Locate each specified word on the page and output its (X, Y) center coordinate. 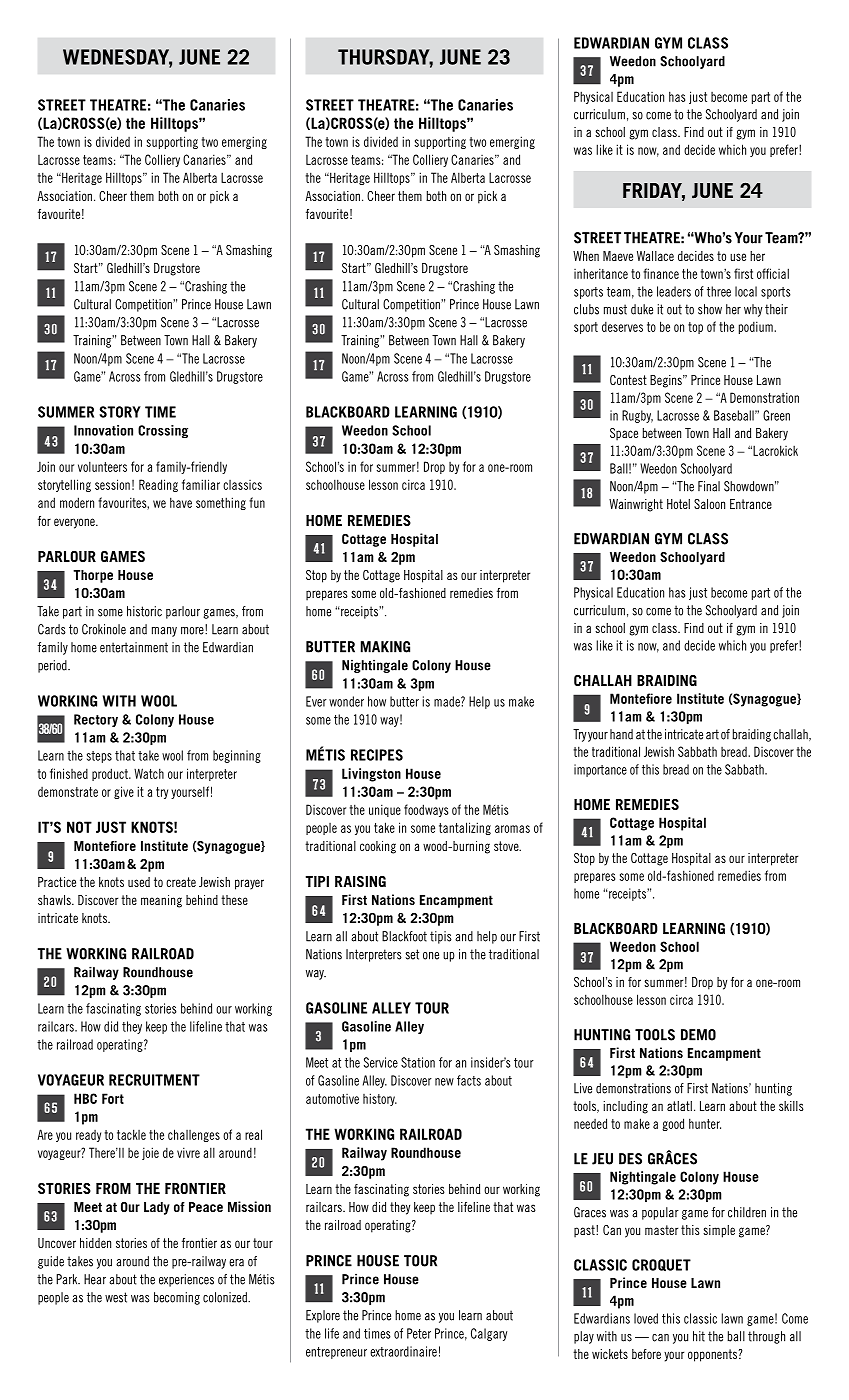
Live (583, 1088)
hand (621, 734)
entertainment (134, 647)
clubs (586, 309)
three (719, 291)
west (116, 1297)
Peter (419, 1333)
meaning (161, 901)
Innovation (103, 430)
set (412, 954)
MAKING (385, 647)
